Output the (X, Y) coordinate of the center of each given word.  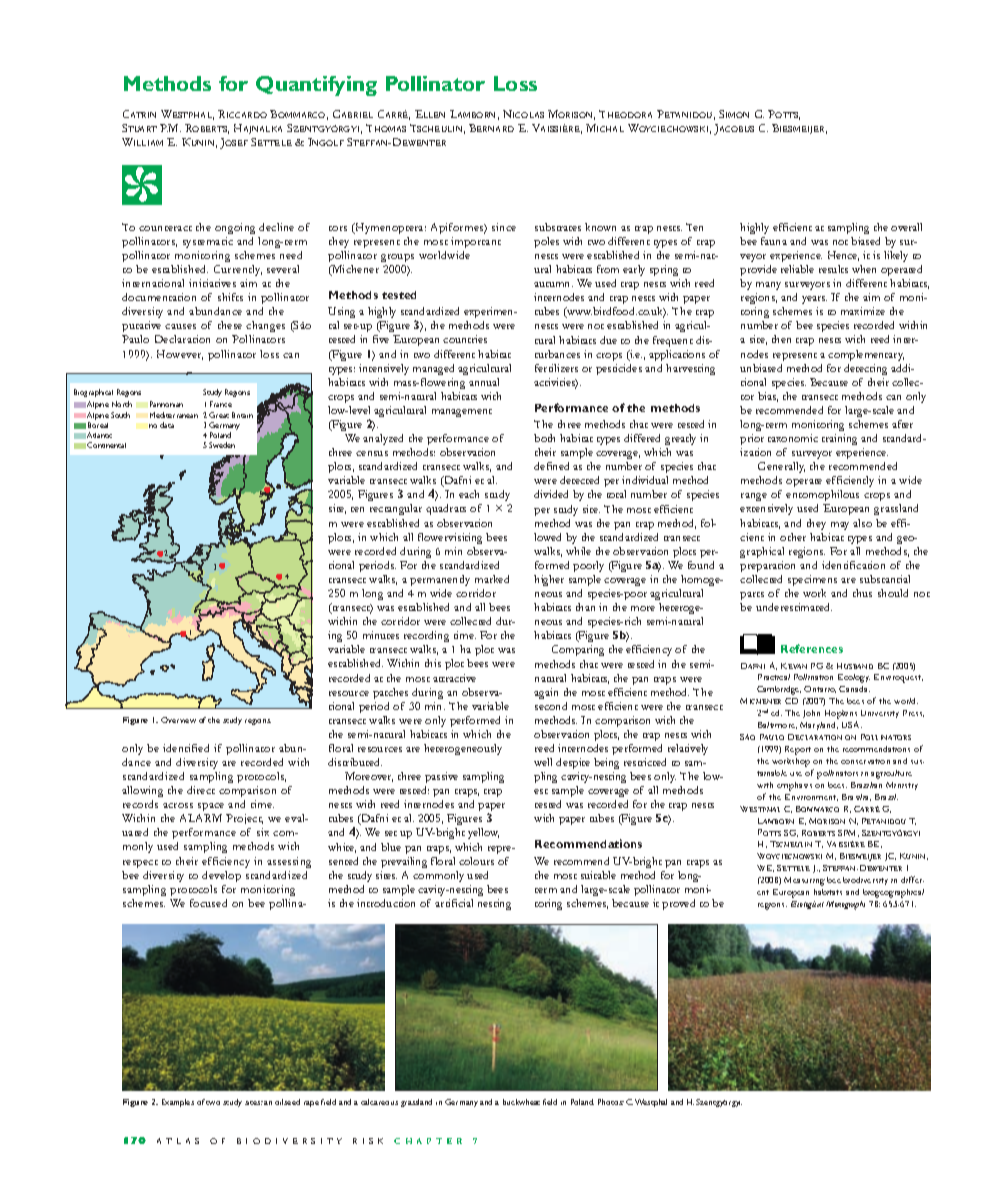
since (504, 227)
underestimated (794, 607)
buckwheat (521, 1102)
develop (221, 876)
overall (906, 227)
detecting (865, 369)
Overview (178, 720)
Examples (178, 1103)
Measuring (804, 881)
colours (476, 861)
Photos (611, 1102)
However (180, 355)
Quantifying (316, 86)
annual (484, 382)
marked (492, 579)
